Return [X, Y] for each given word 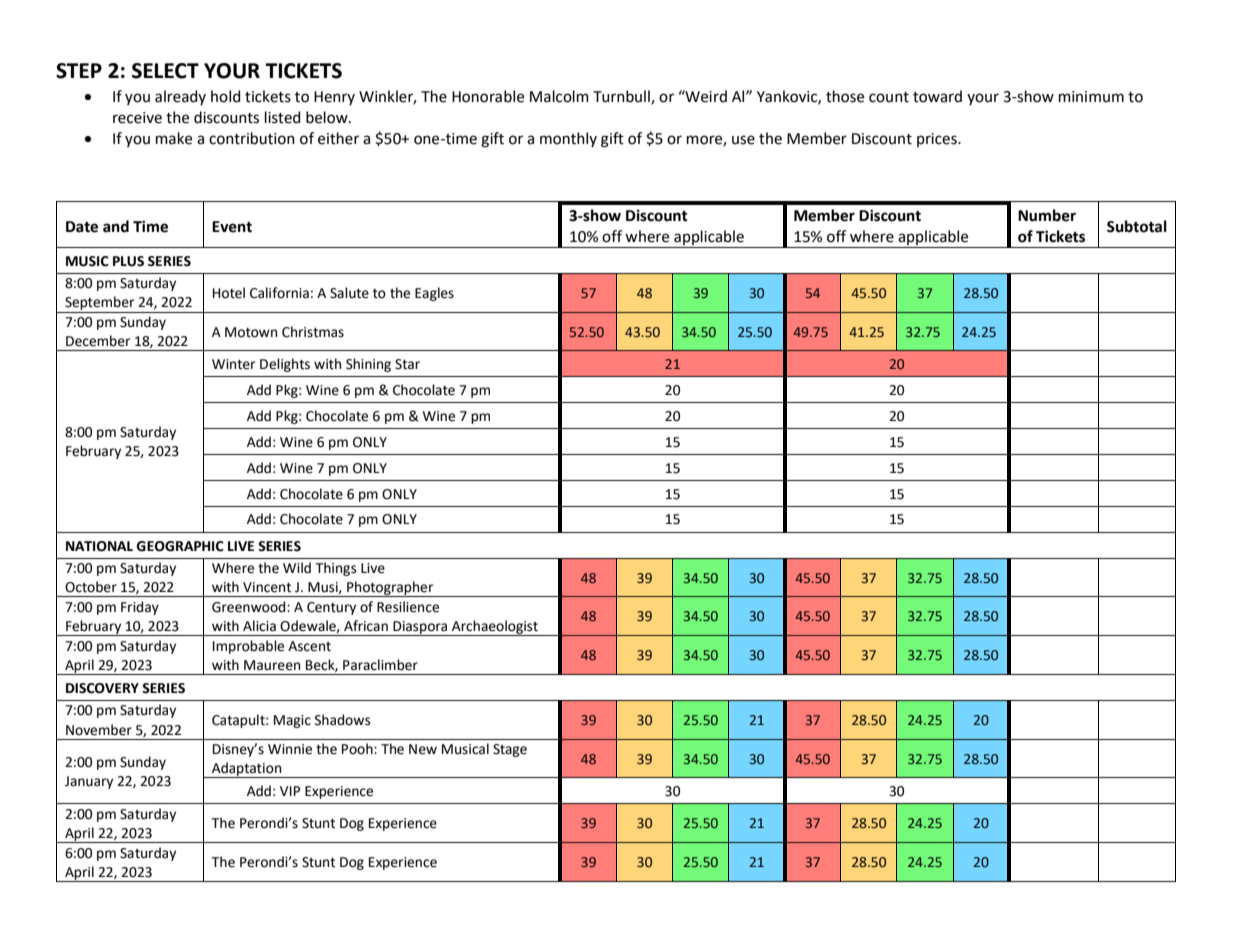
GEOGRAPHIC [180, 546]
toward [937, 96]
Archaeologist [495, 628]
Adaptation [247, 770]
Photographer [390, 589]
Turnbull [622, 97]
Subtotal [1137, 226]
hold [225, 96]
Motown [251, 332]
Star [407, 364]
